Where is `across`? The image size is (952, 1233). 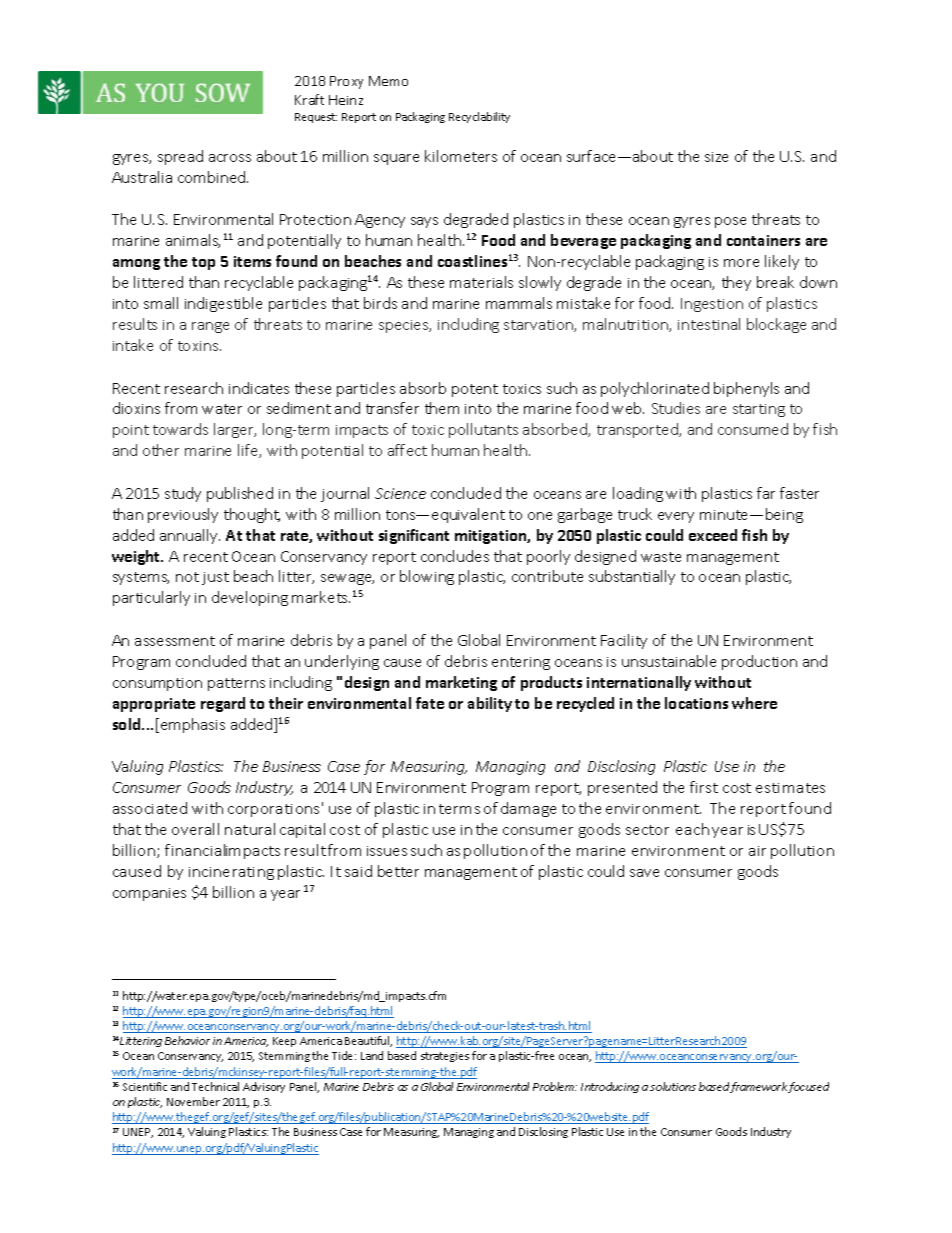 across is located at coordinates (230, 158).
